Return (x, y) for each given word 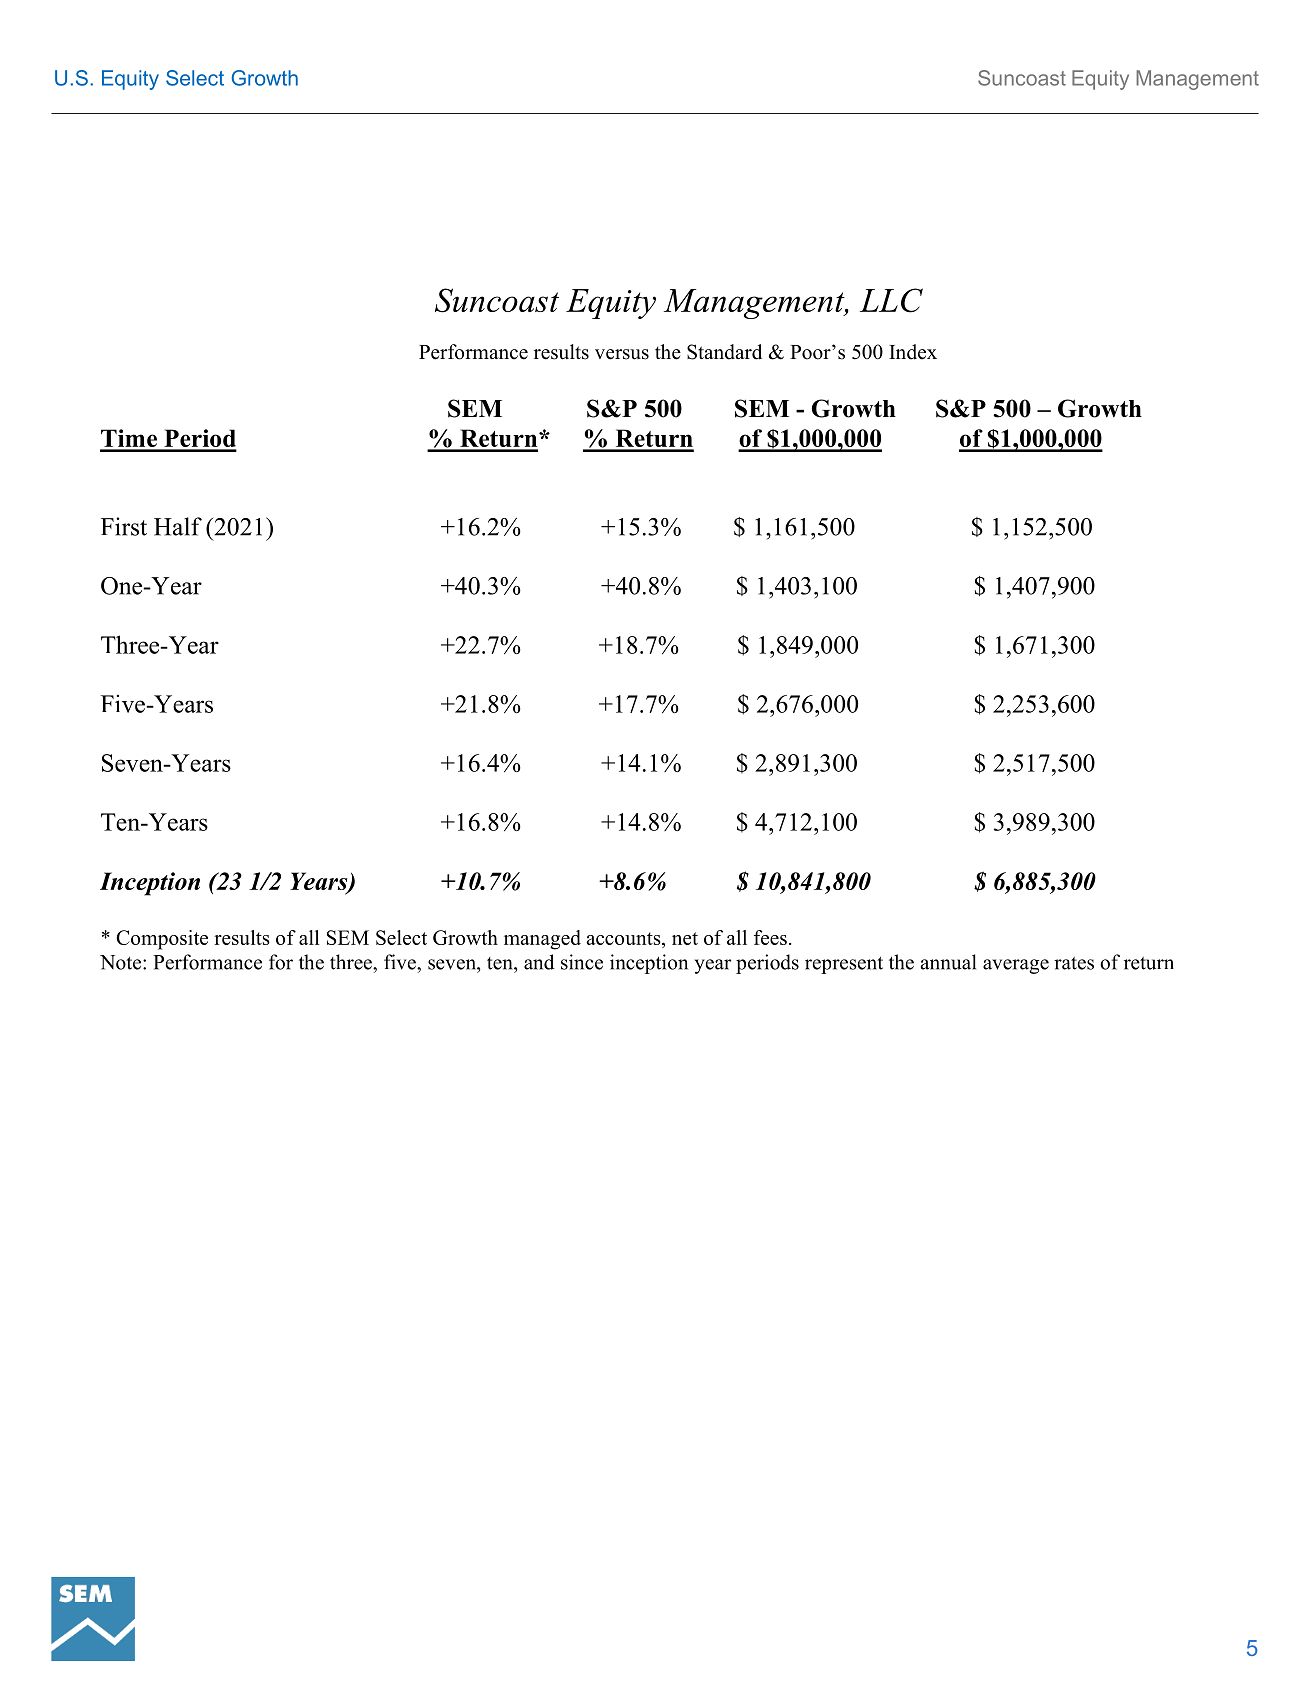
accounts (624, 938)
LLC (891, 300)
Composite (162, 940)
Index (913, 352)
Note (122, 962)
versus (622, 354)
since (582, 962)
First (124, 526)
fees (770, 937)
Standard (724, 352)
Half (178, 526)
